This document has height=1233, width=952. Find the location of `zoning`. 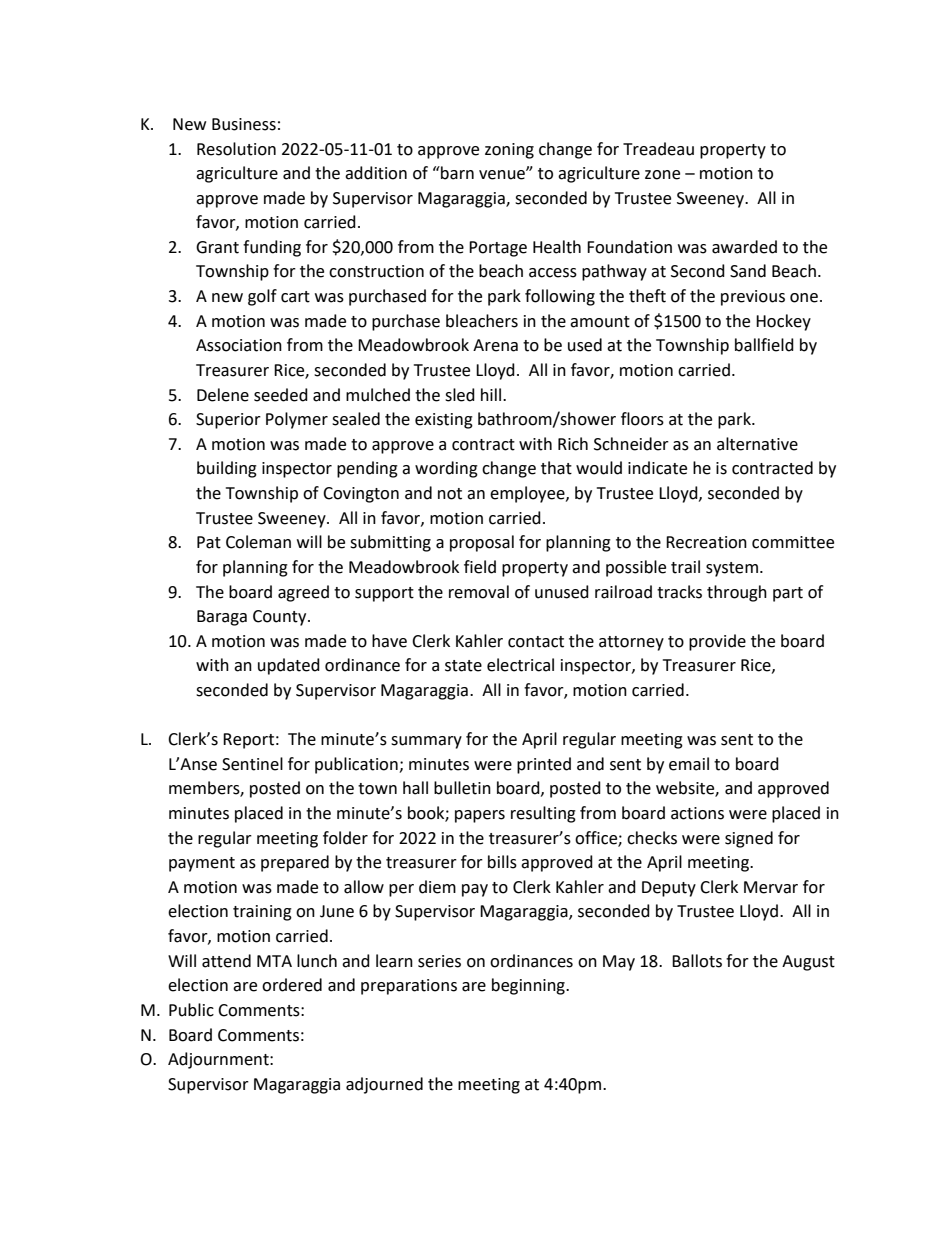

zoning is located at coordinates (509, 151).
